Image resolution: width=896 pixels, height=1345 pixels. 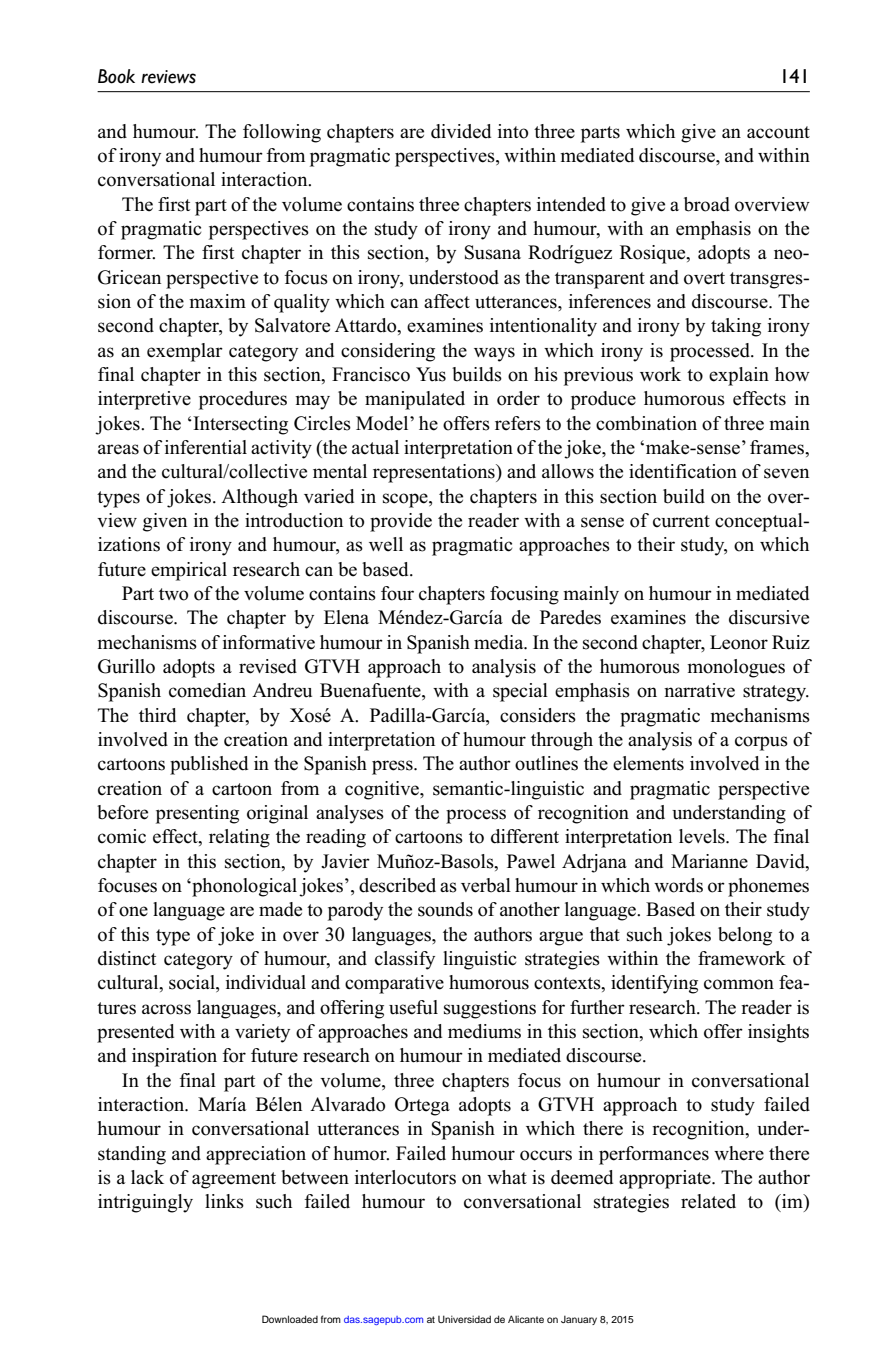 What do you see at coordinates (224, 1201) in the document?
I see `links` at bounding box center [224, 1201].
